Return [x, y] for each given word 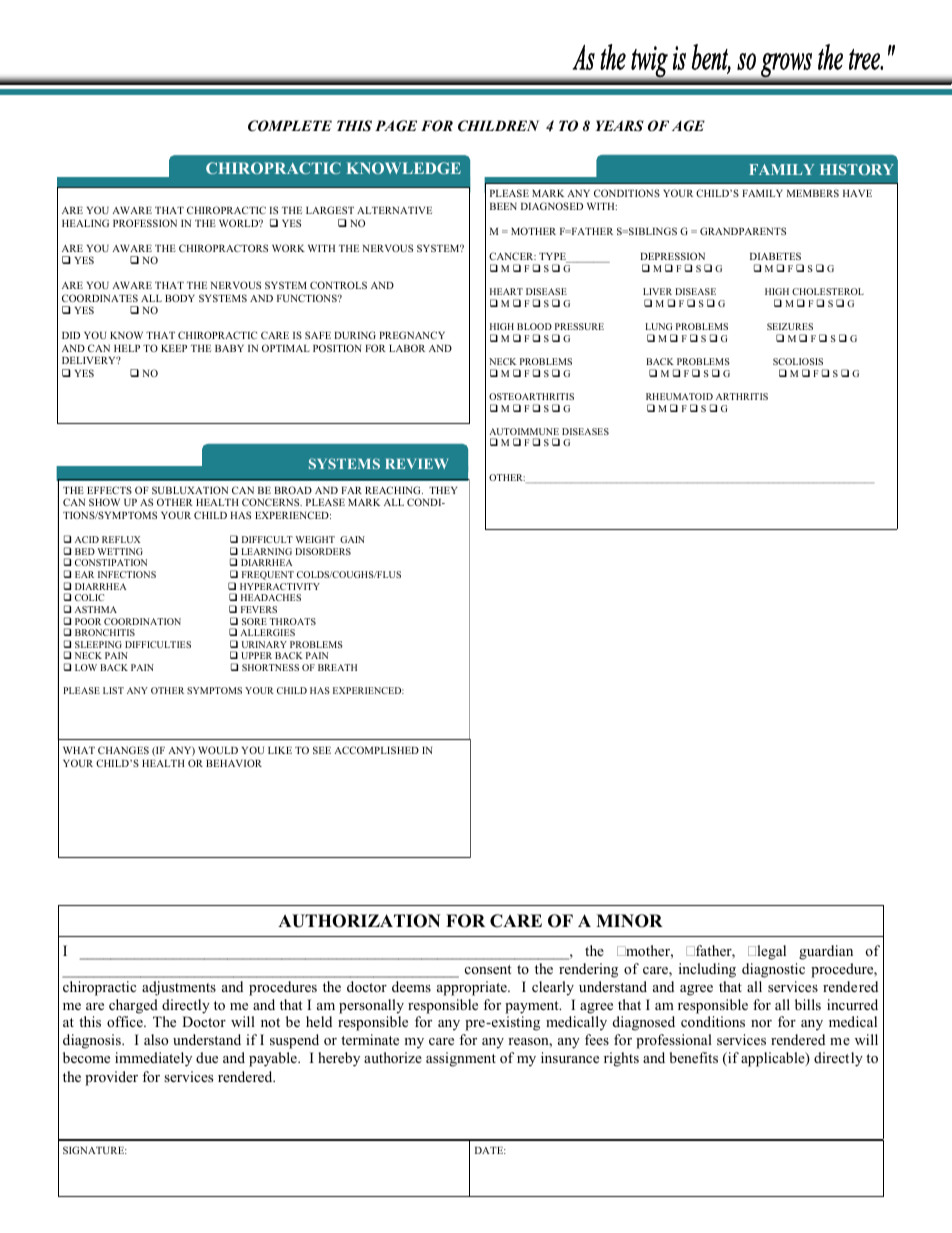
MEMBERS [813, 193]
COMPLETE [290, 126]
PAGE [396, 126]
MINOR [629, 921]
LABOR [407, 348]
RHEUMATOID [679, 396]
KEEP [174, 348]
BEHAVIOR [234, 763]
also [156, 1039]
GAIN [352, 539]
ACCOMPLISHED [376, 750]
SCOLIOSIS [798, 361]
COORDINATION [142, 621]
